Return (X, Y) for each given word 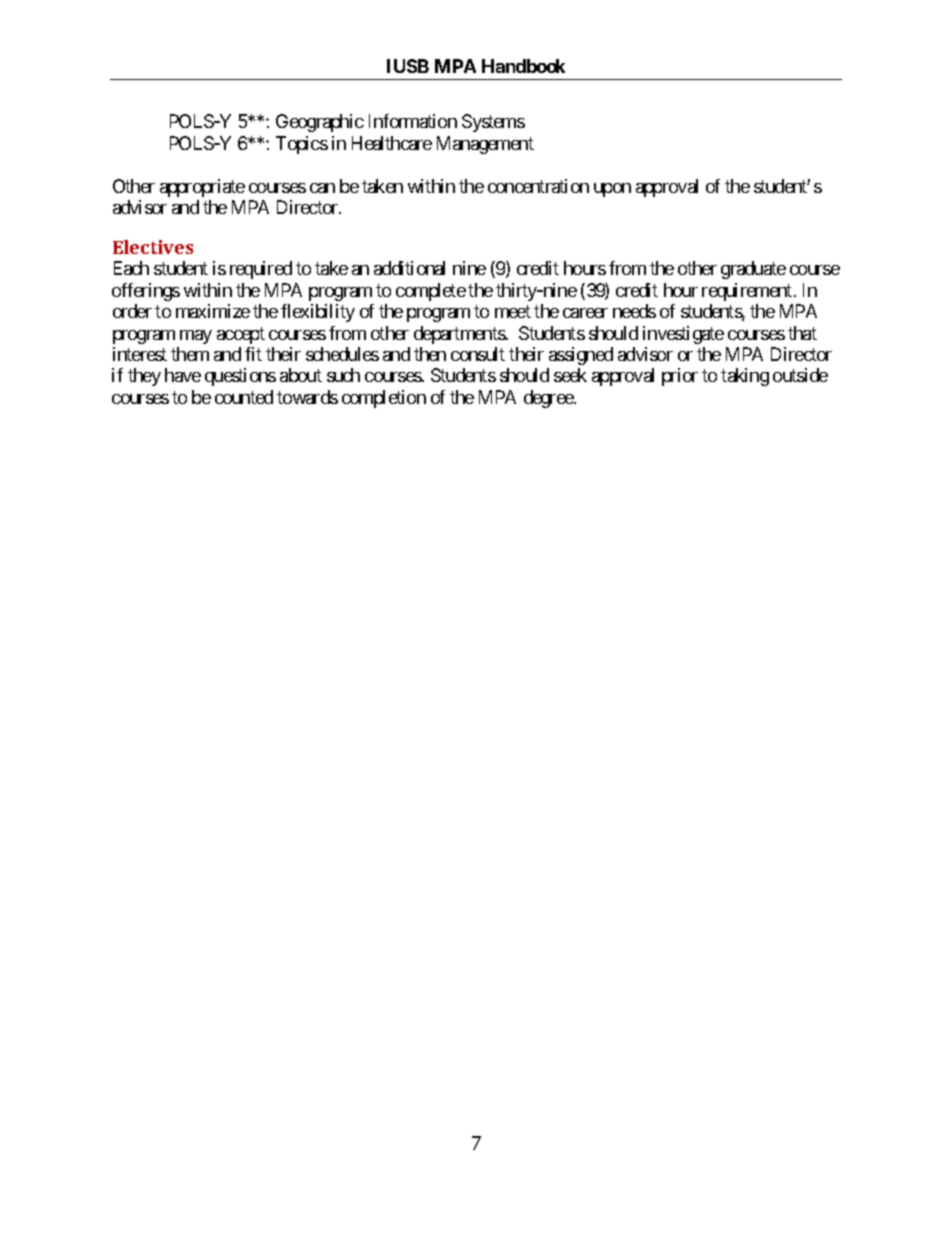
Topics (302, 145)
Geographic (320, 123)
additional (409, 268)
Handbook (523, 66)
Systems (493, 123)
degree (549, 399)
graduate (753, 270)
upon (612, 190)
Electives (153, 247)
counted (244, 397)
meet (513, 311)
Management (485, 145)
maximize (213, 311)
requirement (747, 292)
